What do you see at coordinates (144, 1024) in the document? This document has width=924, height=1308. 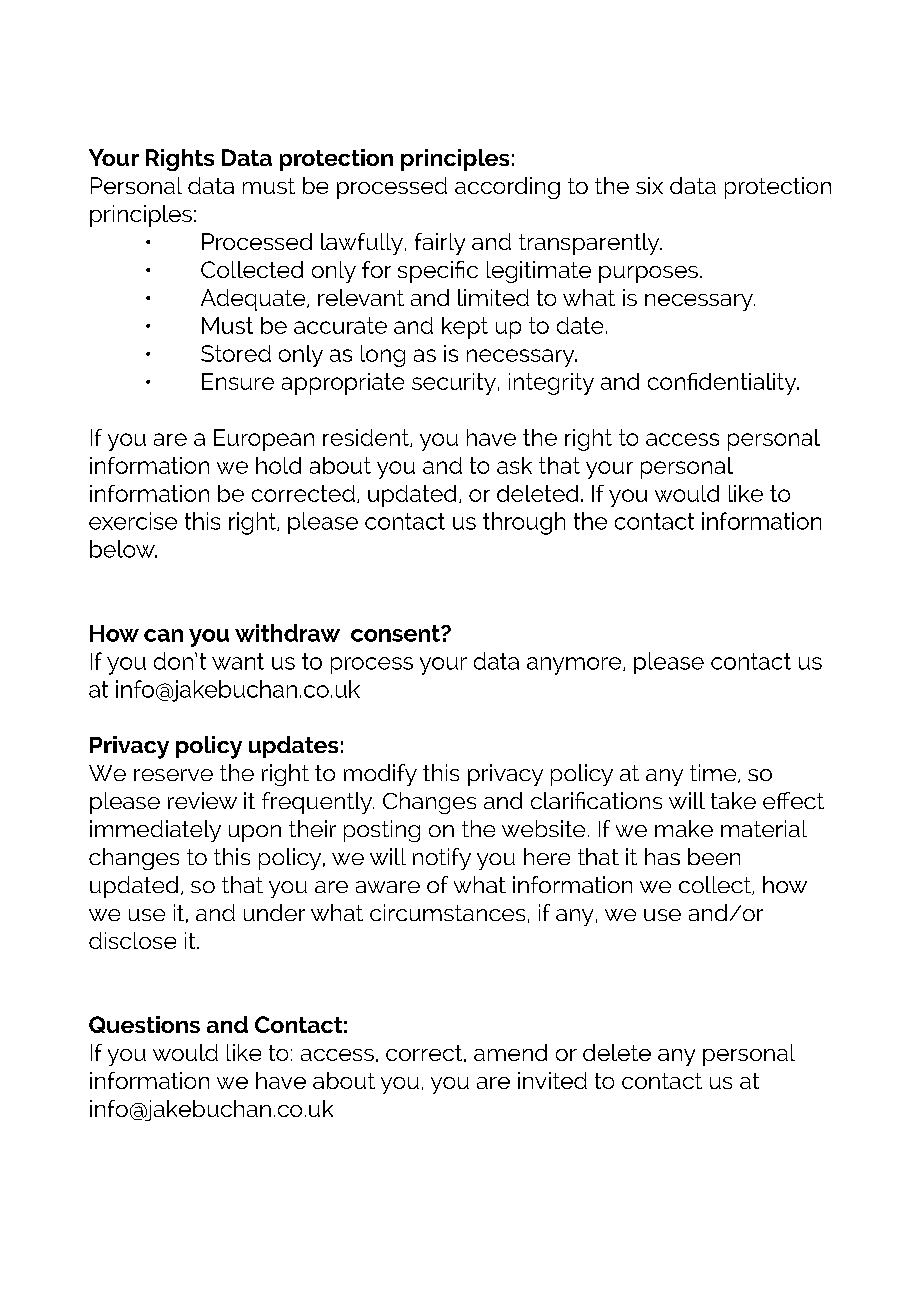 I see `Questions` at bounding box center [144, 1024].
